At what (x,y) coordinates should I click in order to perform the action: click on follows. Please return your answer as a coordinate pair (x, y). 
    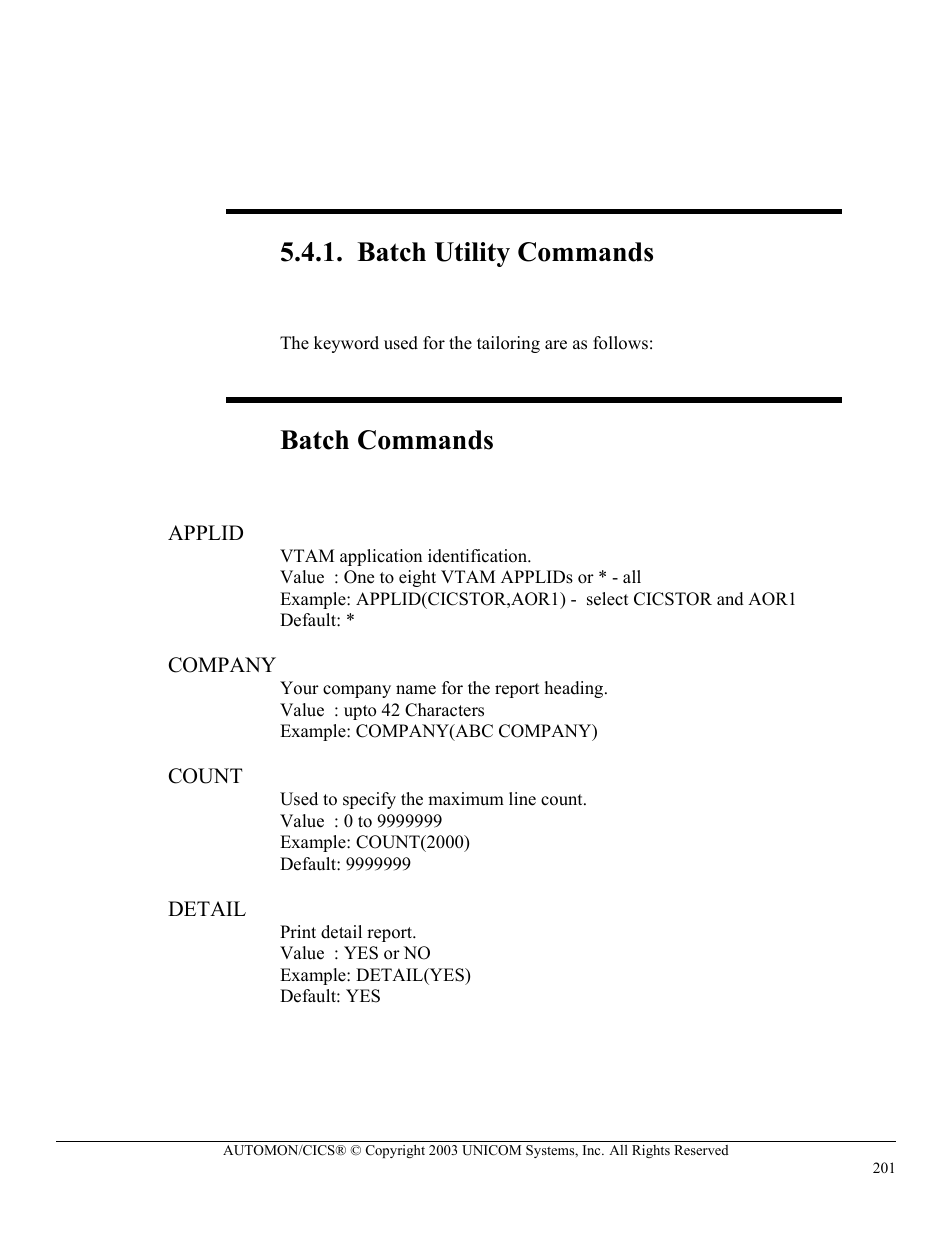
    Looking at the image, I should click on (620, 343).
